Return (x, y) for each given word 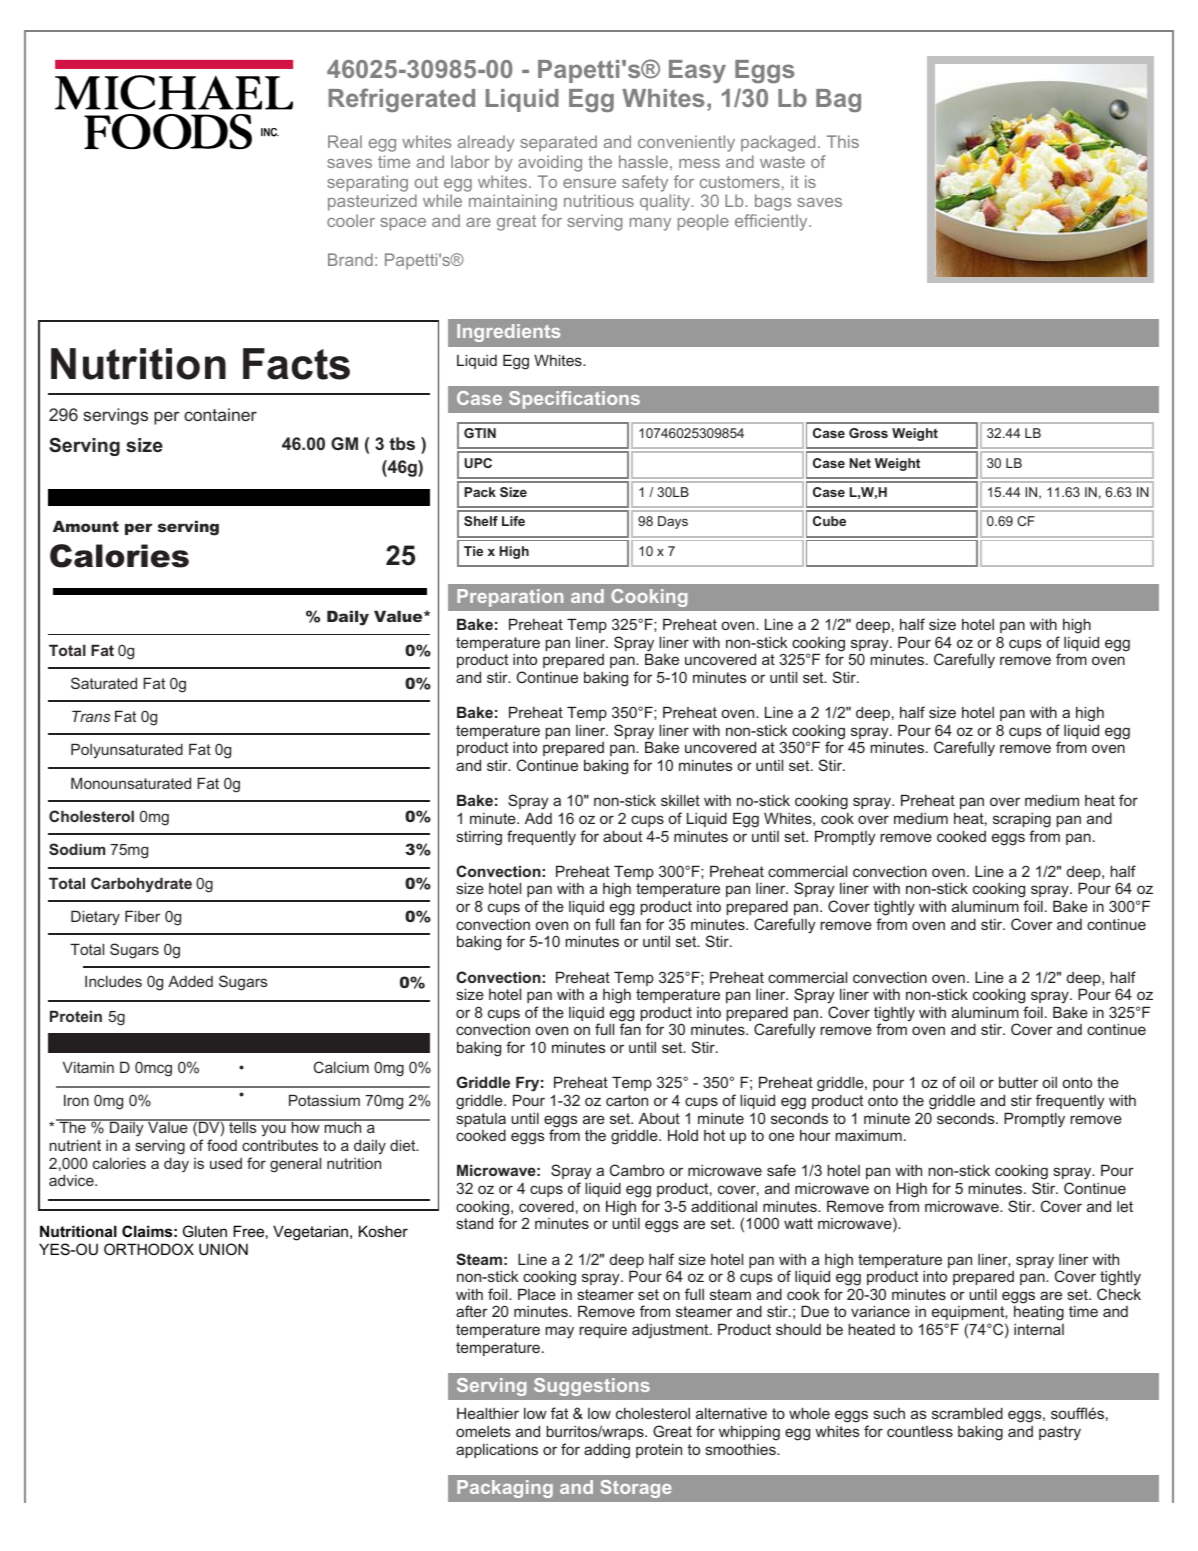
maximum (869, 1135)
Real (345, 141)
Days (673, 522)
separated (558, 143)
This (843, 141)
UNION (223, 1249)
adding (607, 1451)
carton (627, 1100)
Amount (86, 526)
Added (190, 981)
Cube (829, 521)
